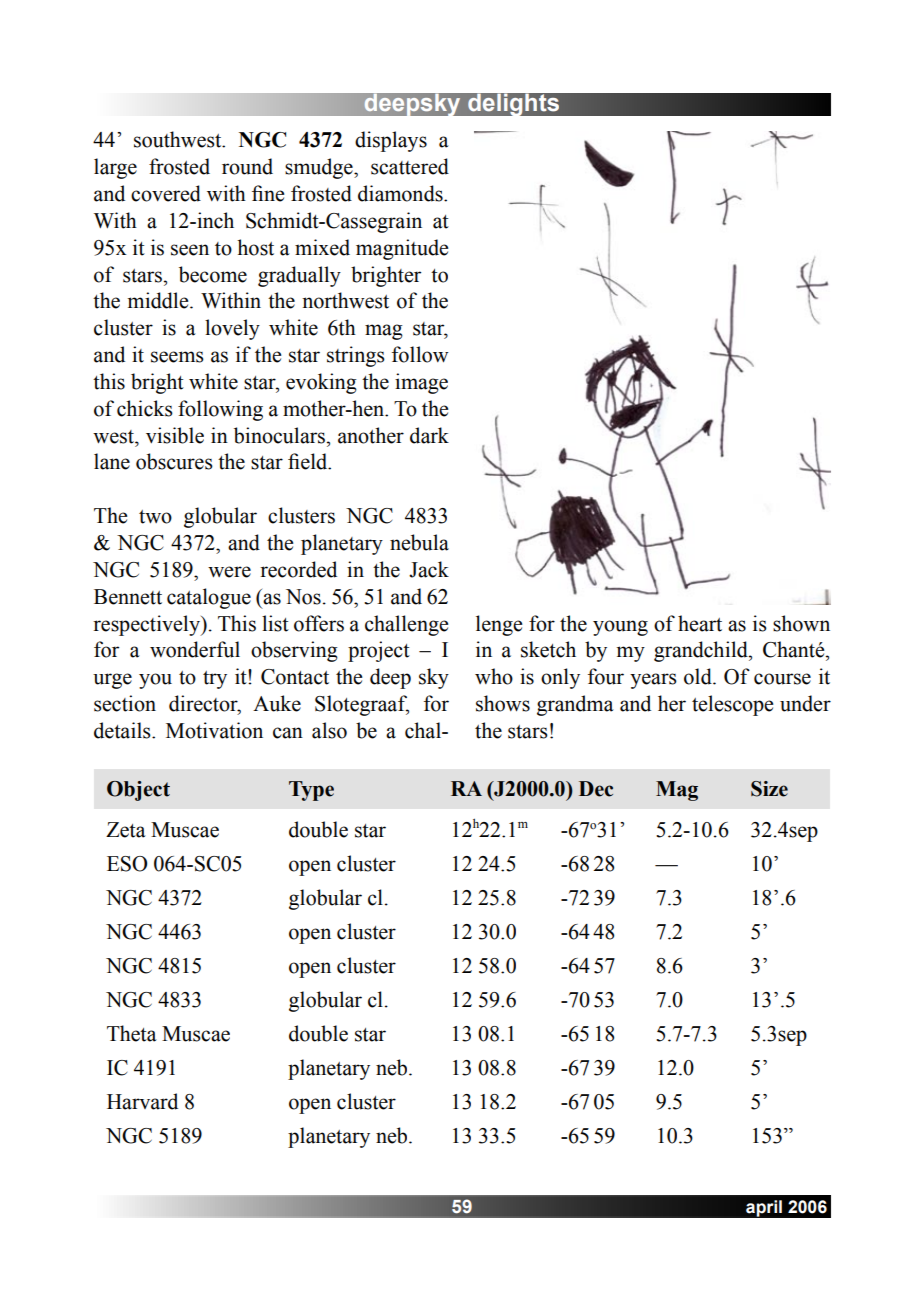 The width and height of the screenshot is (924, 1311). Describe the element at coordinates (410, 166) in the screenshot. I see `scattered` at that location.
